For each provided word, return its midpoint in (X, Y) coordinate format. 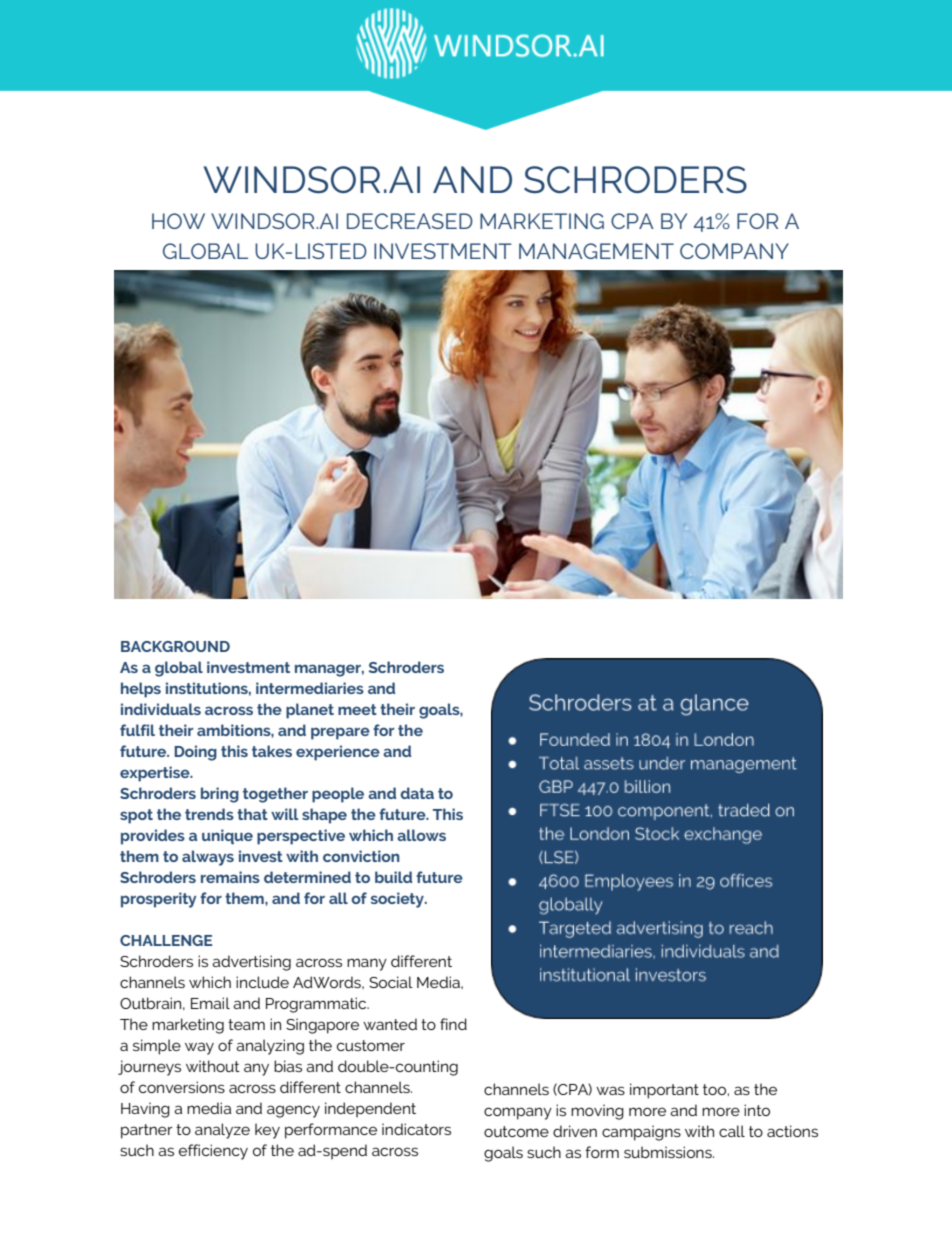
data (417, 793)
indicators (416, 1129)
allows (421, 835)
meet (357, 709)
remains (230, 877)
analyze (222, 1131)
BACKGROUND (175, 646)
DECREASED (410, 221)
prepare (340, 733)
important (664, 1091)
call (732, 1131)
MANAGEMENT (596, 251)
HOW (178, 221)
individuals (161, 709)
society (398, 900)
